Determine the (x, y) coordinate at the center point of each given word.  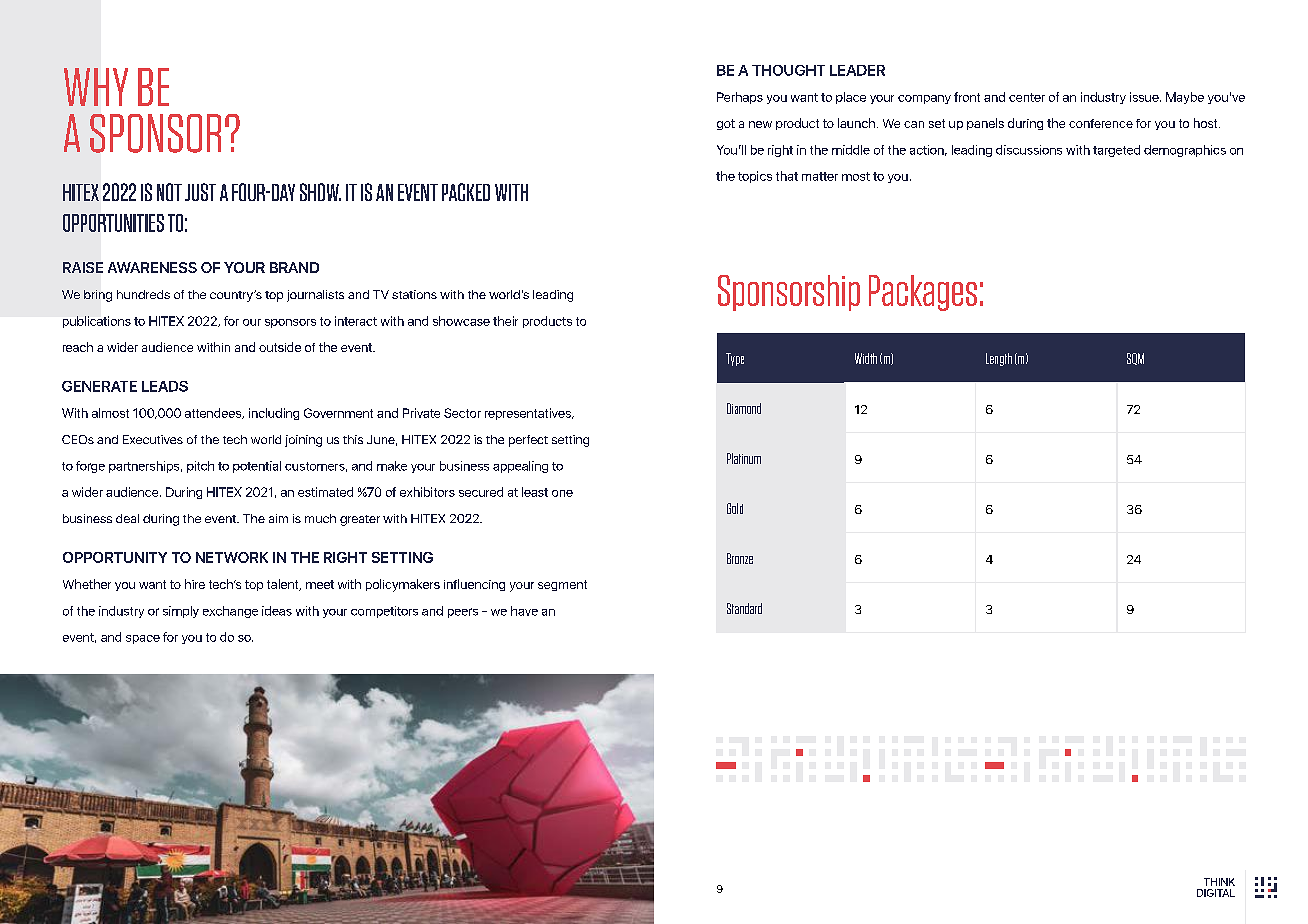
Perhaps (740, 98)
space (143, 639)
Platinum (744, 458)
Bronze (740, 558)
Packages (923, 293)
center (1027, 97)
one (562, 493)
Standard (744, 608)
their (505, 321)
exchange (230, 612)
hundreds (143, 294)
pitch (200, 467)
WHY (96, 87)
